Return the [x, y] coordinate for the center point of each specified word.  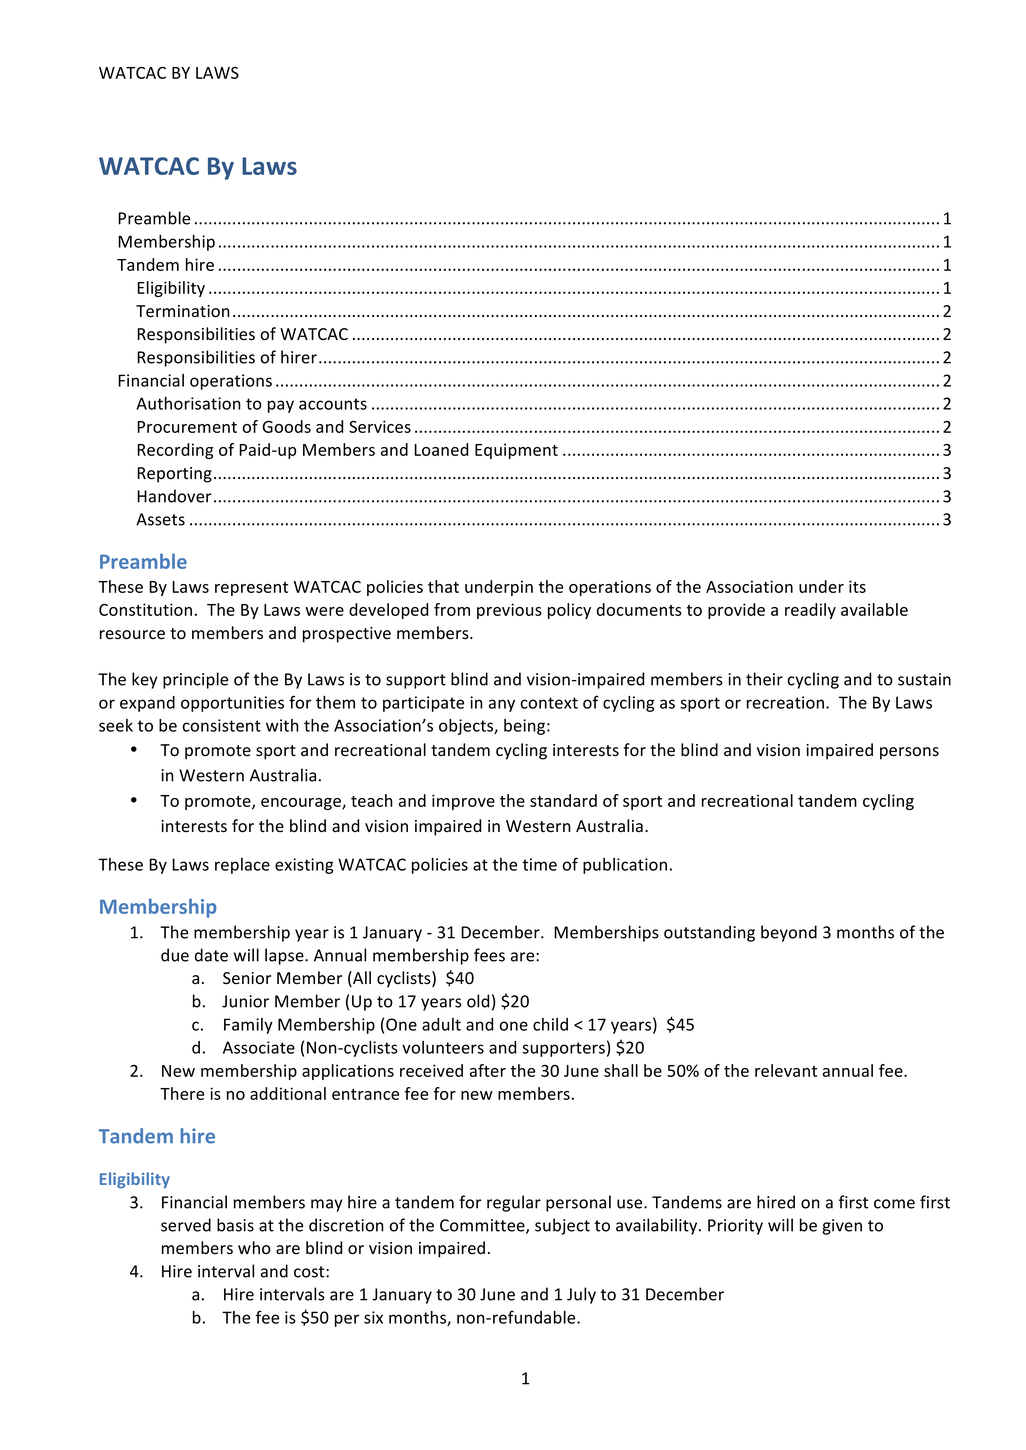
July [581, 1295]
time [540, 864]
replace [242, 866]
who [254, 1247]
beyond [789, 933]
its [857, 586]
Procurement [187, 427]
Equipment [516, 451]
